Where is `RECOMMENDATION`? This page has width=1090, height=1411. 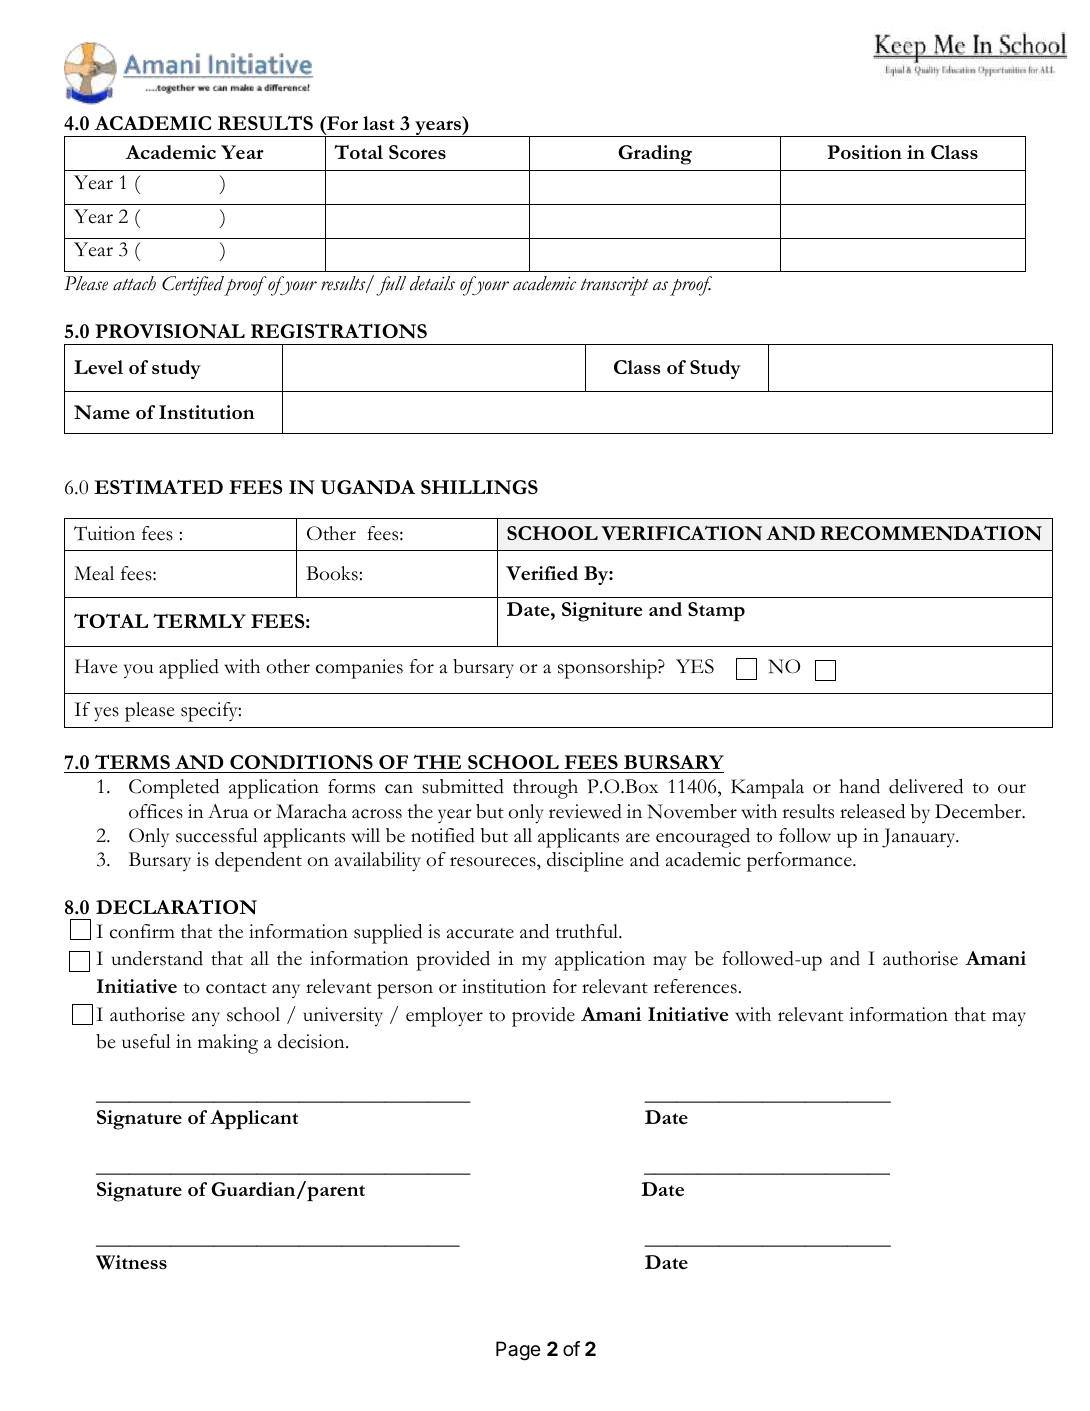 RECOMMENDATION is located at coordinates (931, 533).
